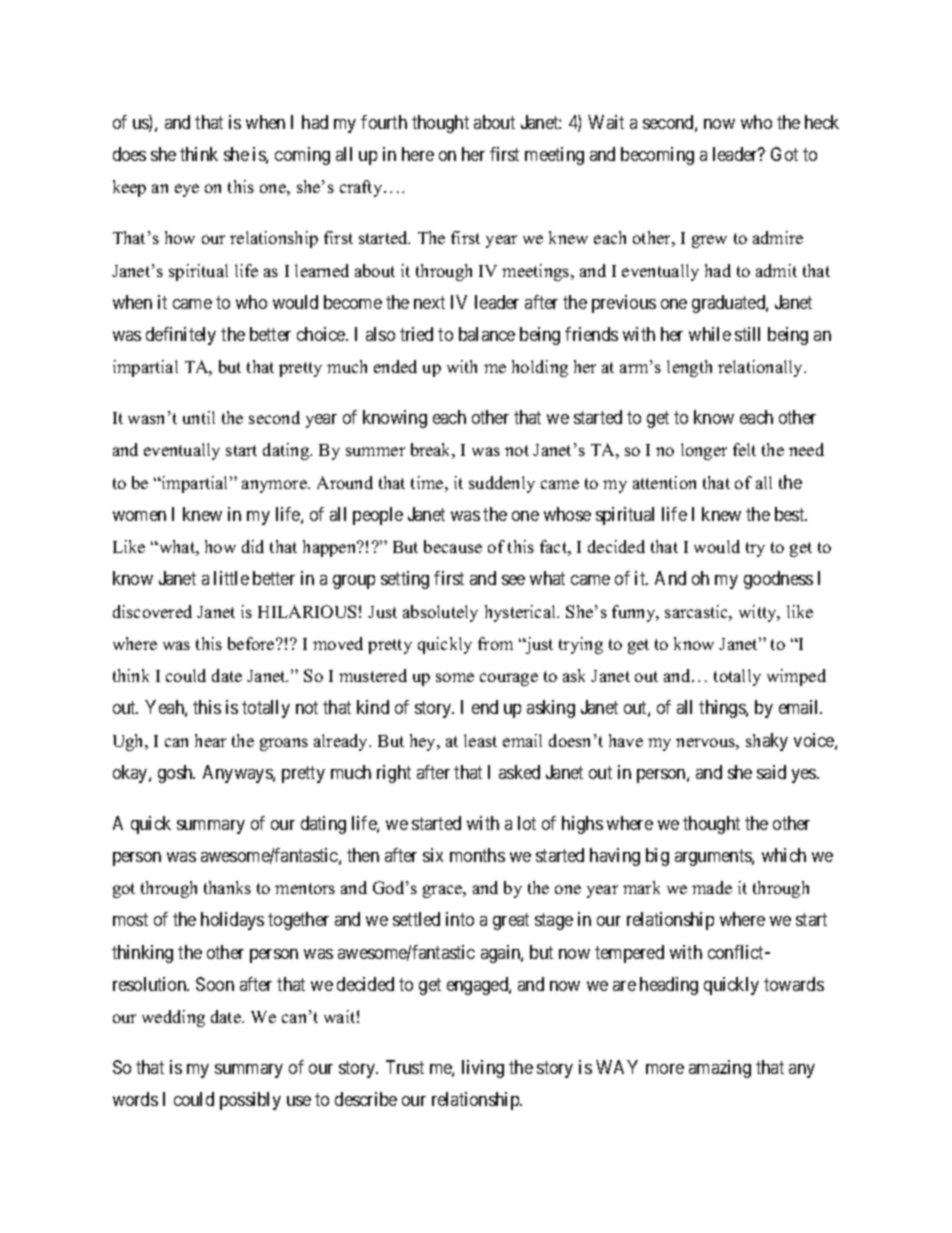 The width and height of the screenshot is (952, 1233). What do you see at coordinates (480, 740) in the screenshot?
I see `least` at bounding box center [480, 740].
